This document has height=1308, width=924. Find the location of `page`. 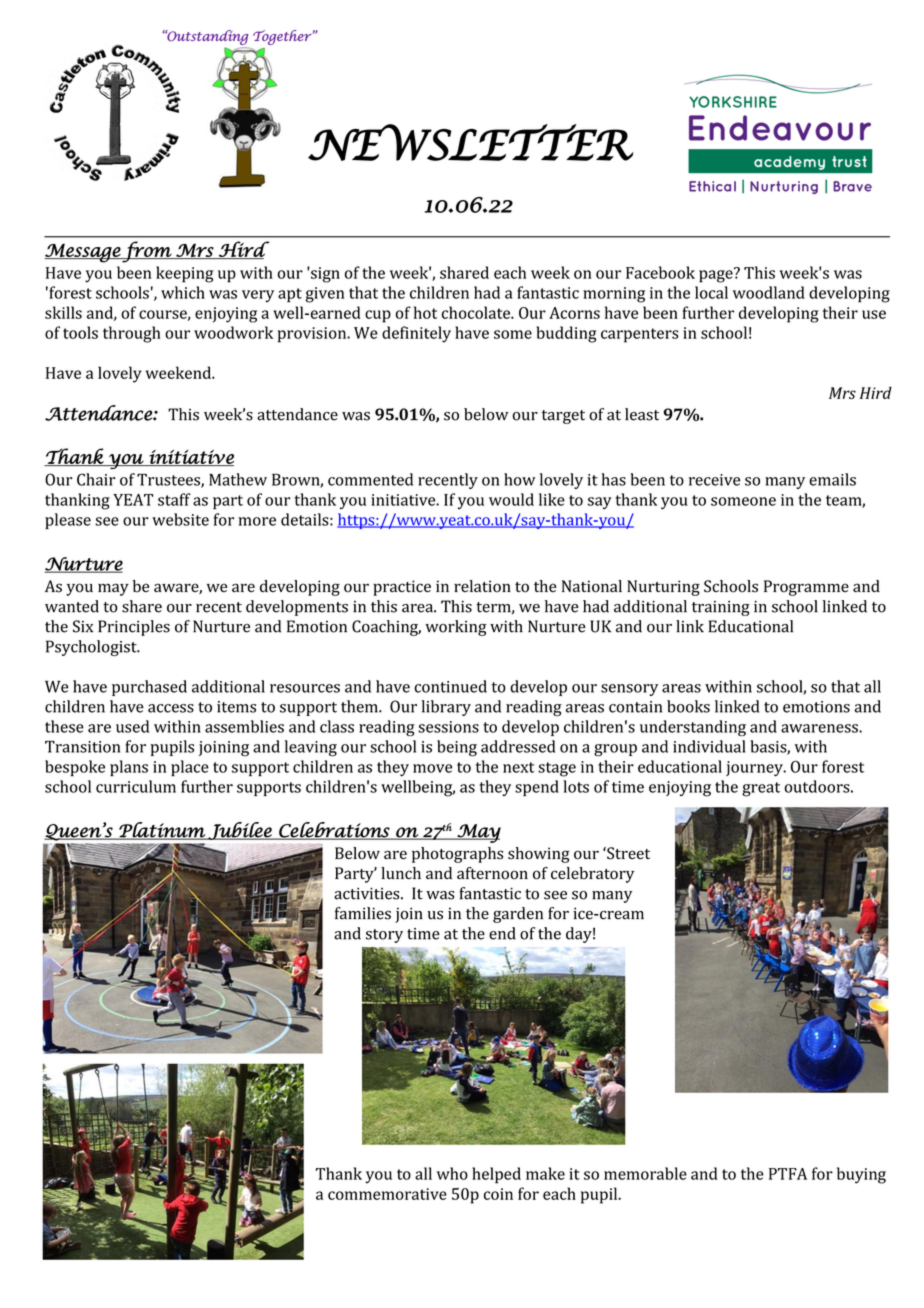

page is located at coordinates (717, 275).
